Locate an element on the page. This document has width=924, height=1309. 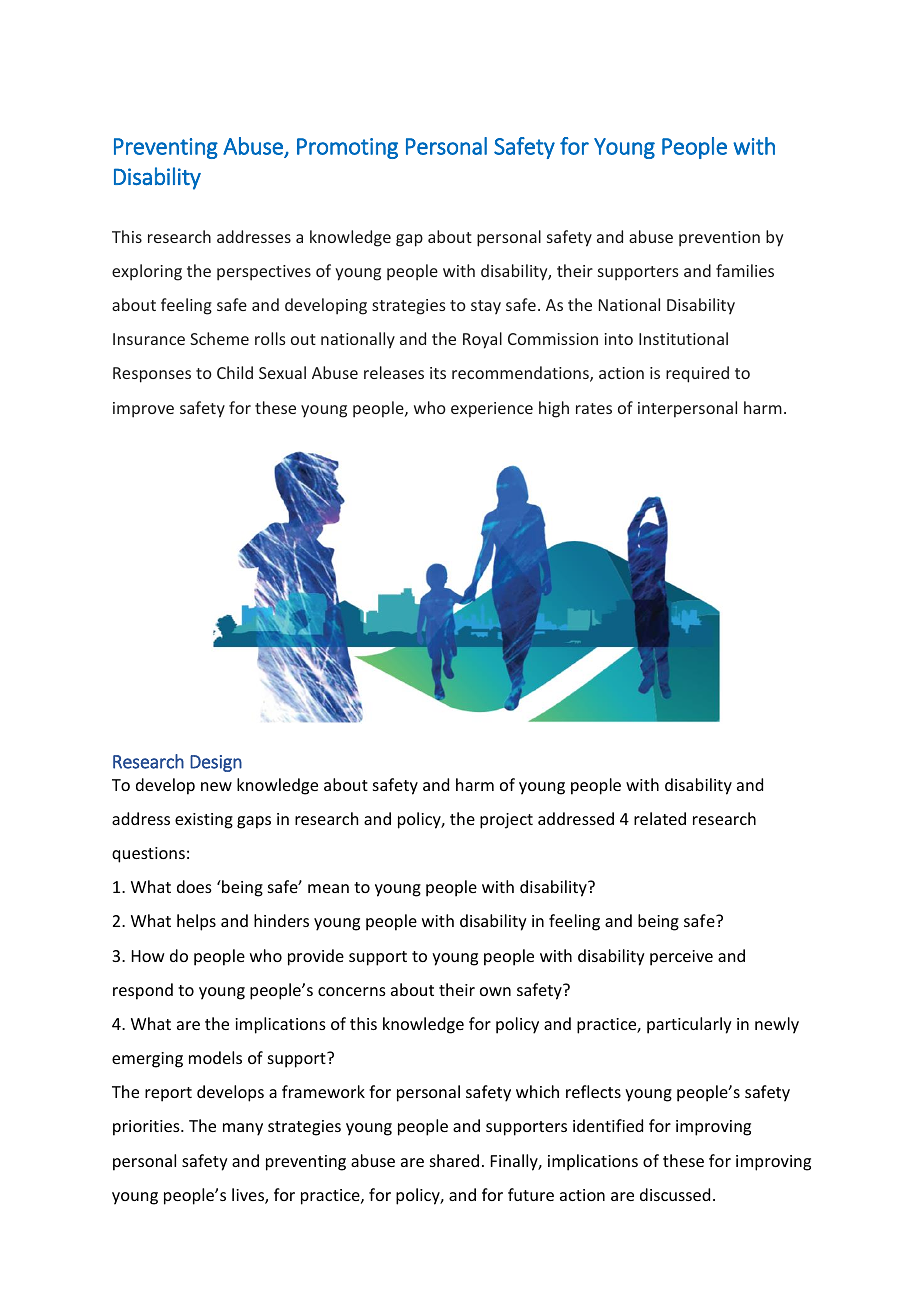
Promoting is located at coordinates (347, 148).
